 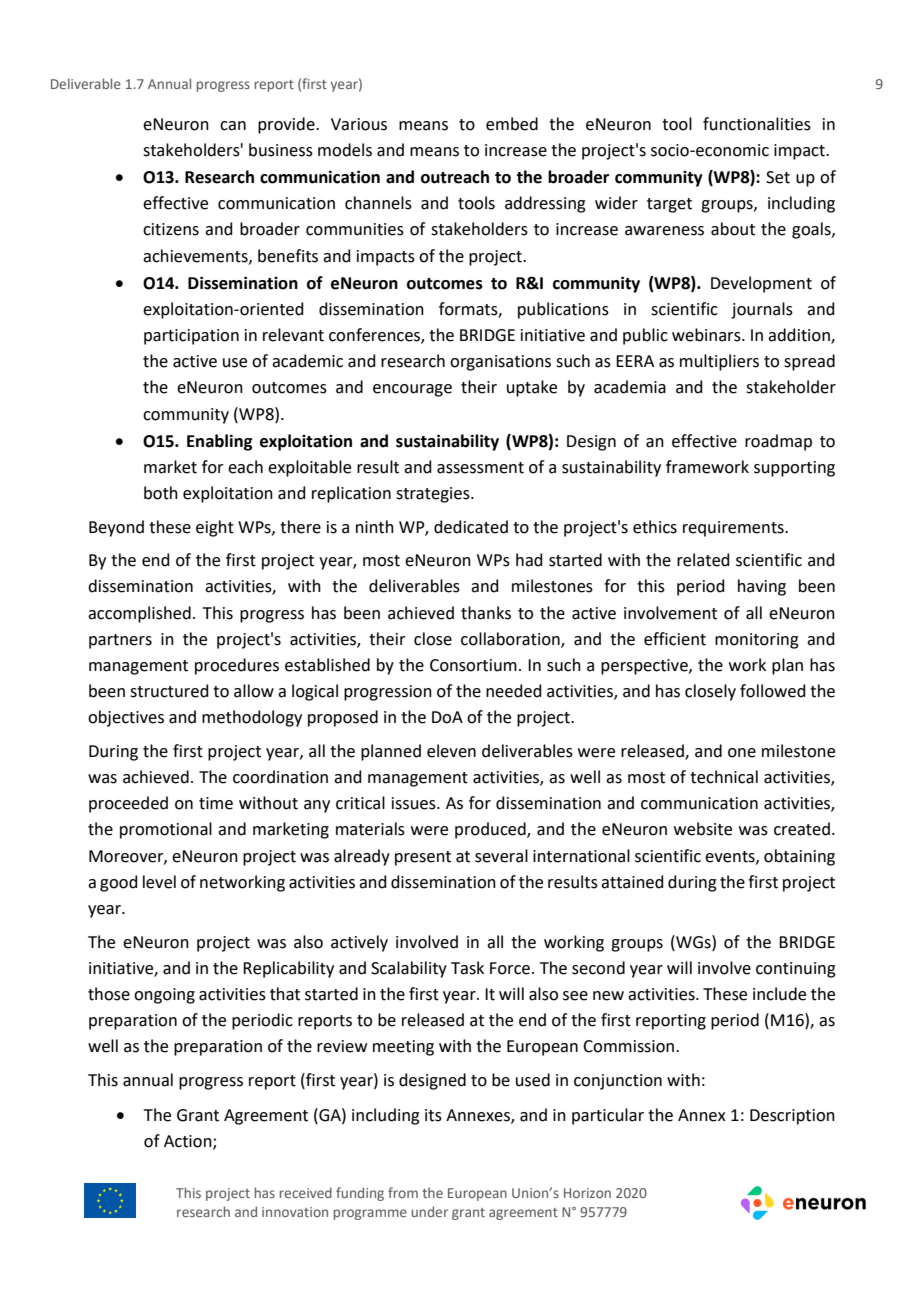 What do you see at coordinates (189, 1142) in the screenshot?
I see `Action` at bounding box center [189, 1142].
